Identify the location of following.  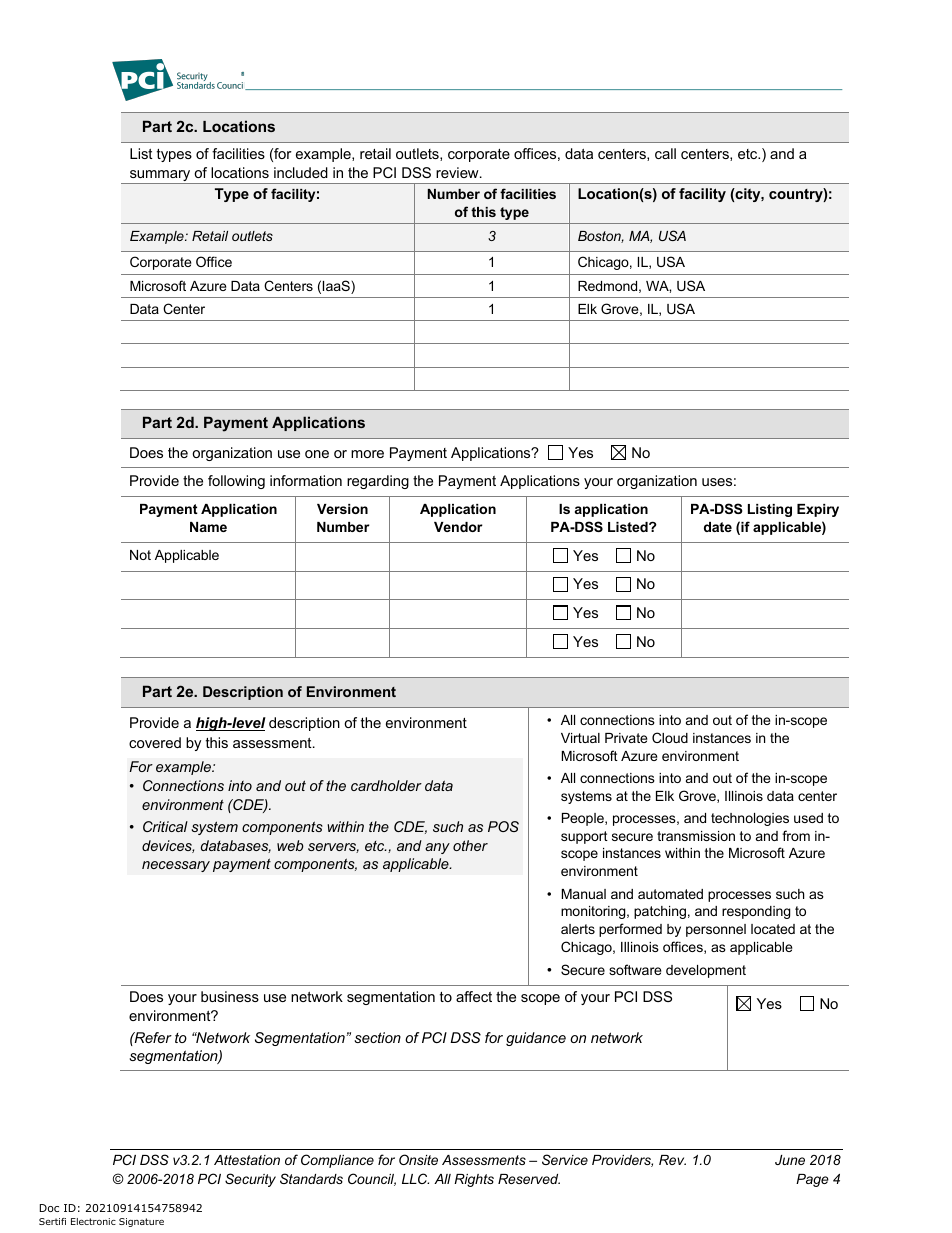
(236, 482).
